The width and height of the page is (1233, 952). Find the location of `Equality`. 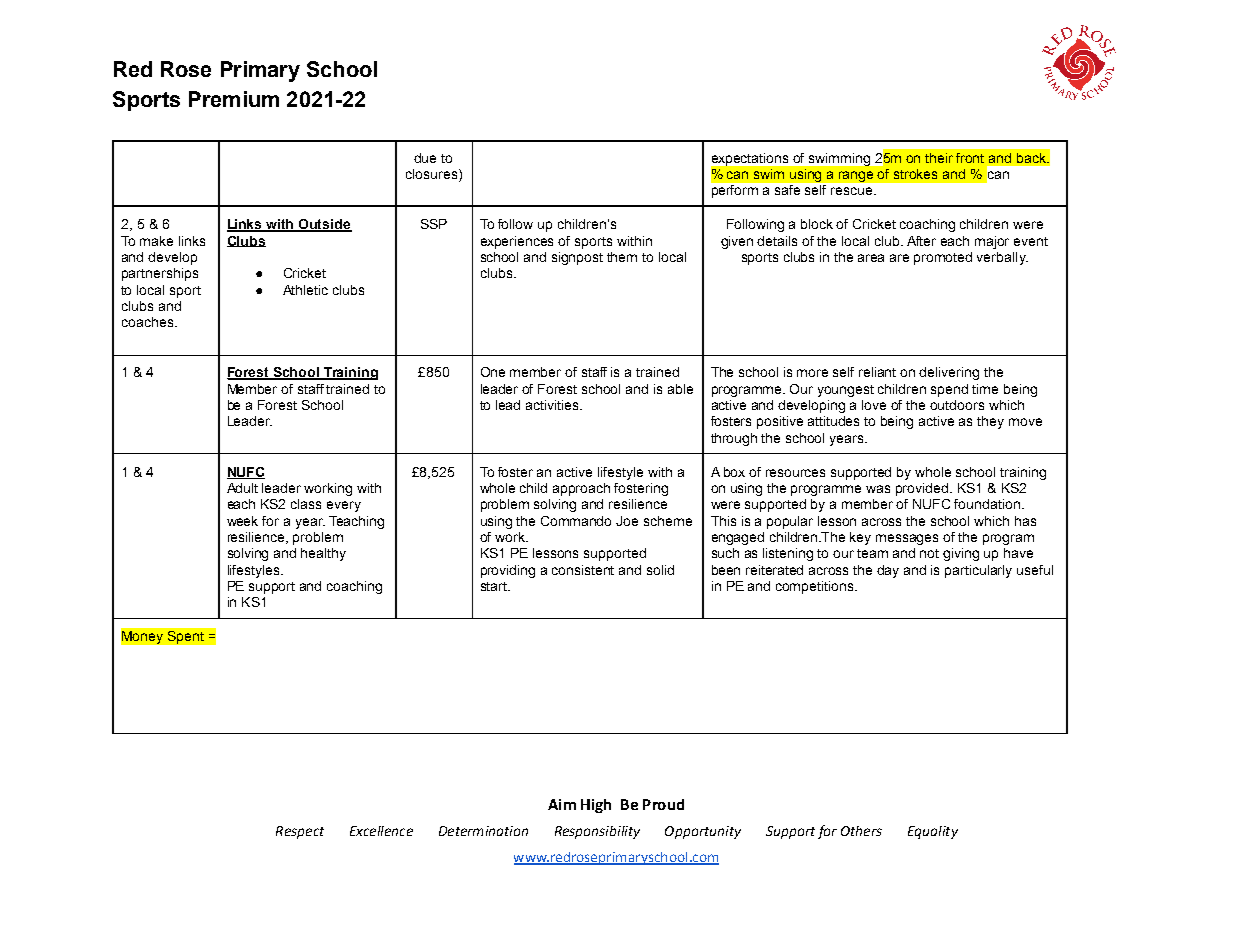

Equality is located at coordinates (933, 832).
